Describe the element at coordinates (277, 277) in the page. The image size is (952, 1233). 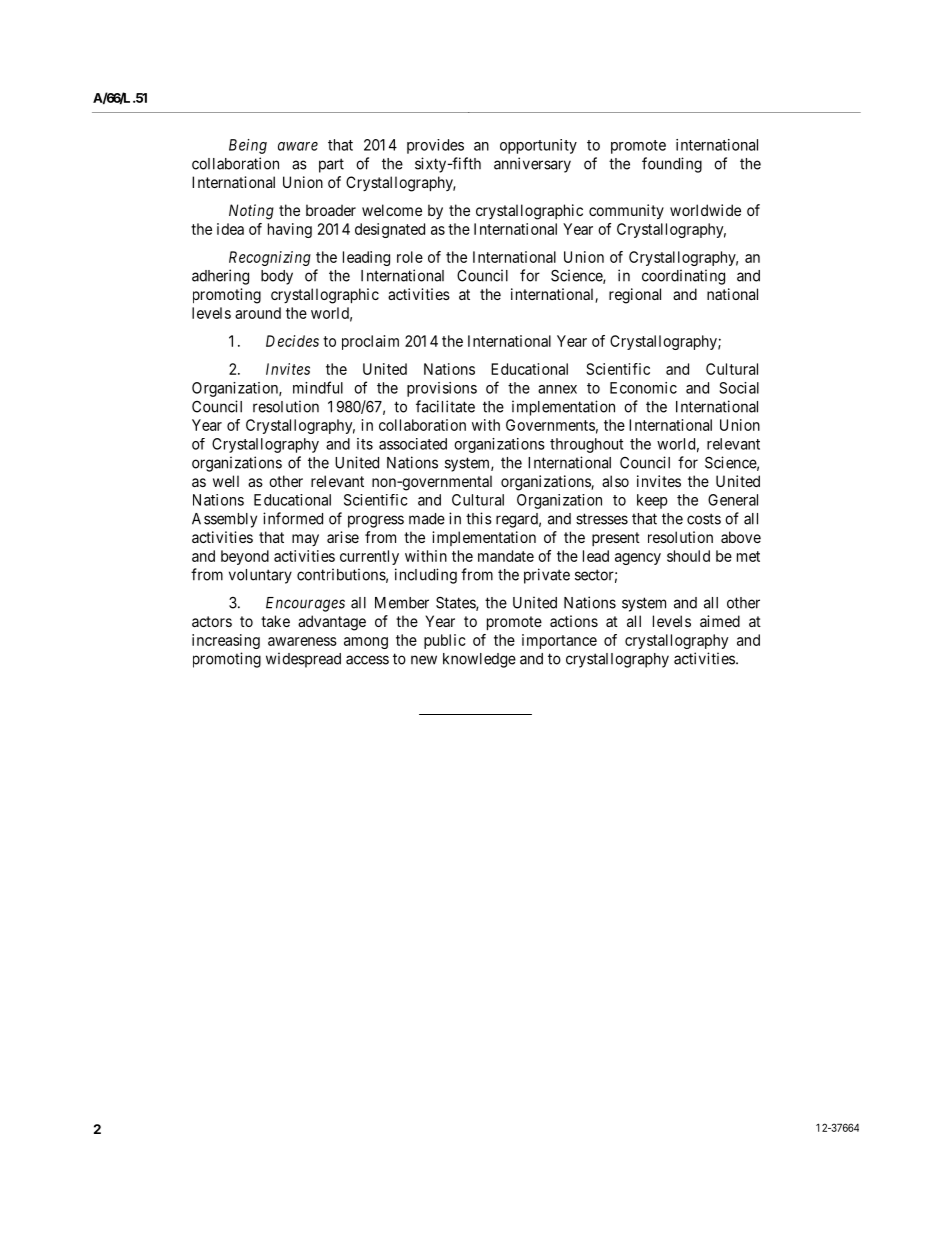
I see `body` at that location.
